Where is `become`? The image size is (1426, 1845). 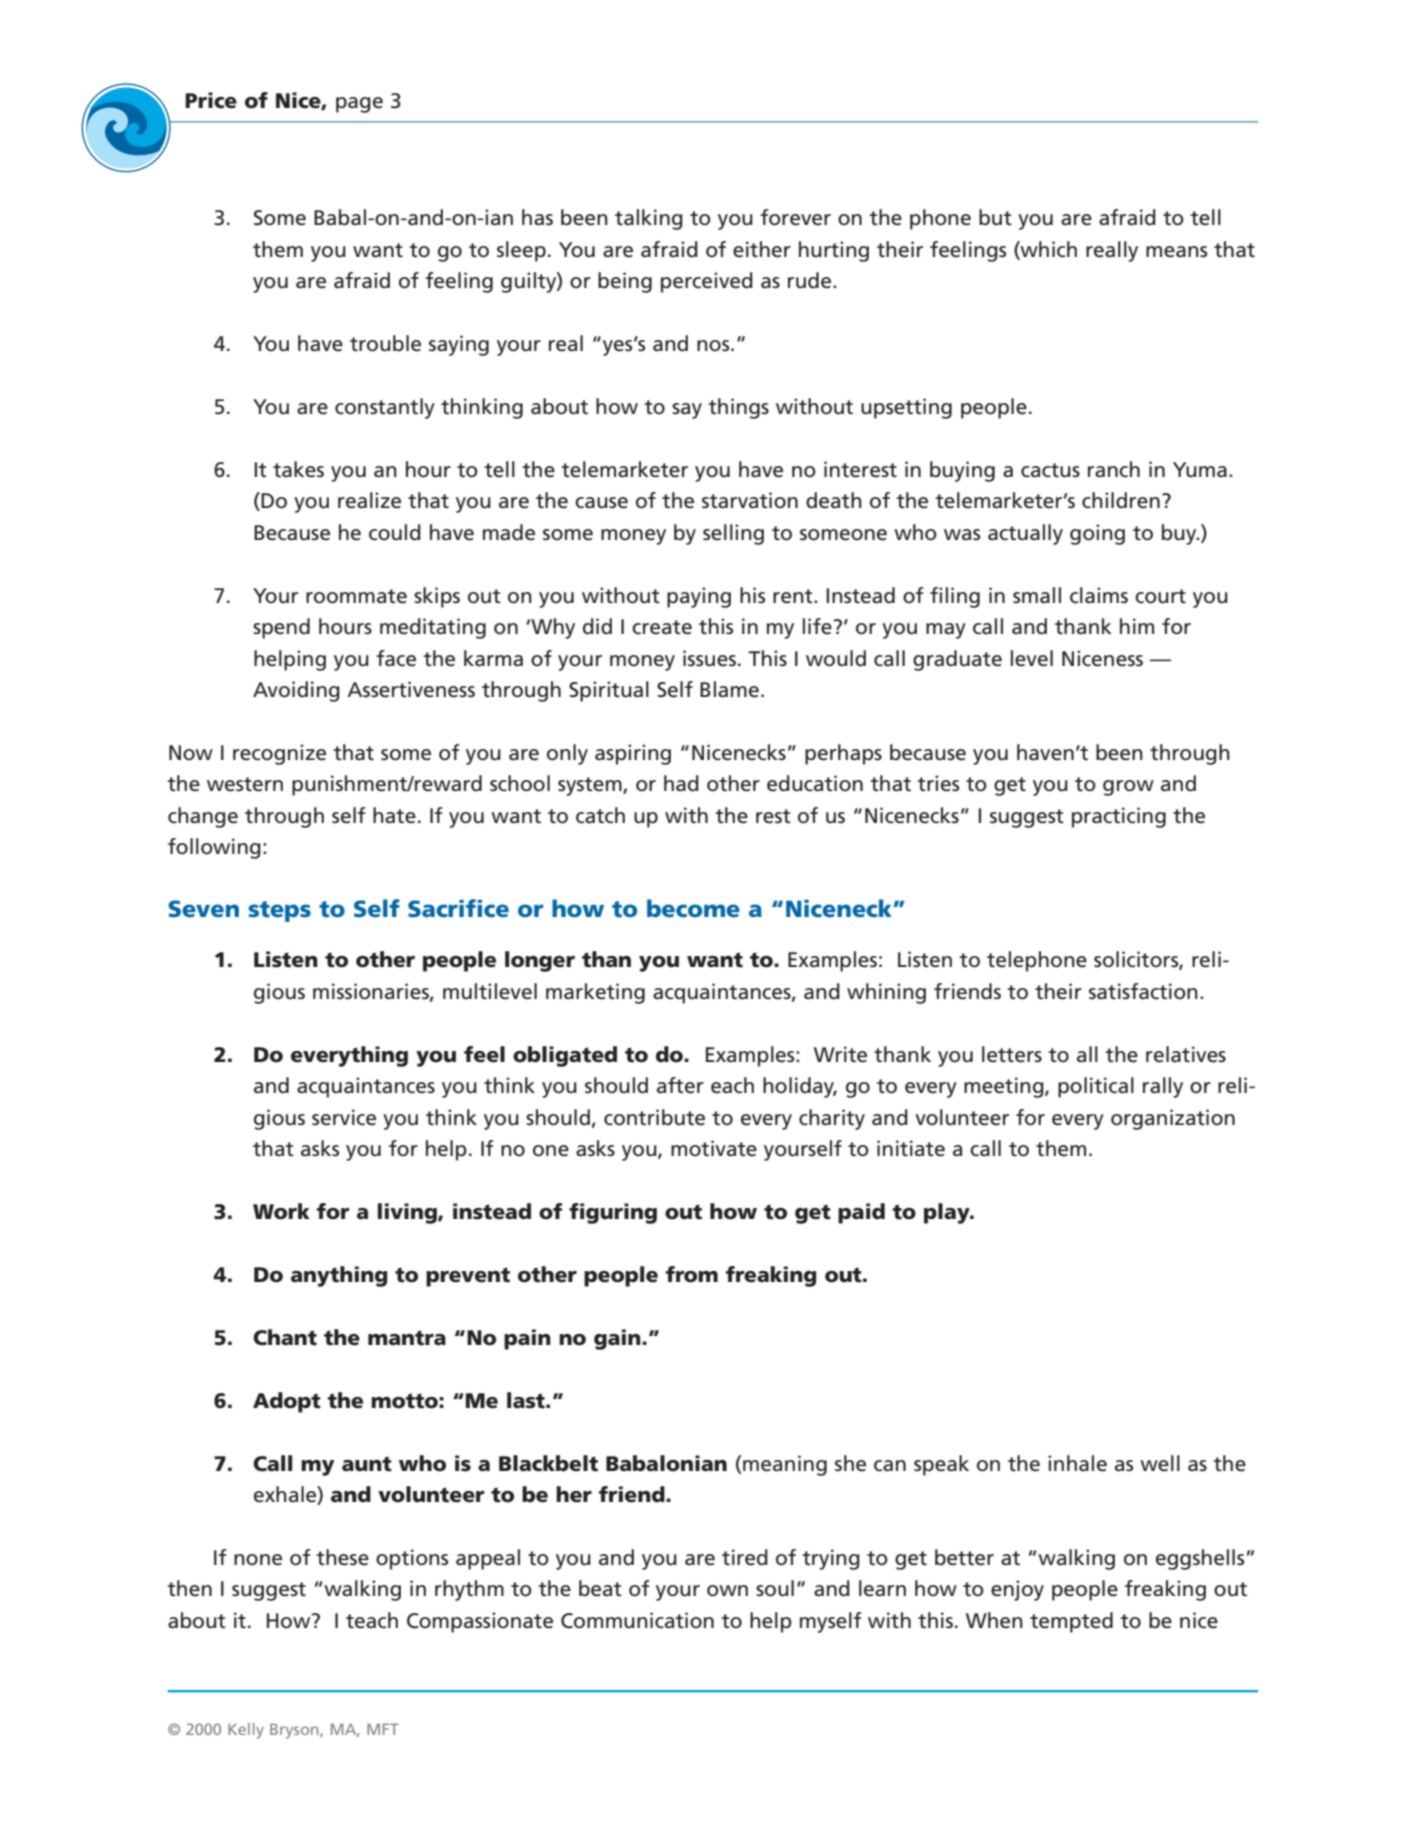
become is located at coordinates (693, 908).
